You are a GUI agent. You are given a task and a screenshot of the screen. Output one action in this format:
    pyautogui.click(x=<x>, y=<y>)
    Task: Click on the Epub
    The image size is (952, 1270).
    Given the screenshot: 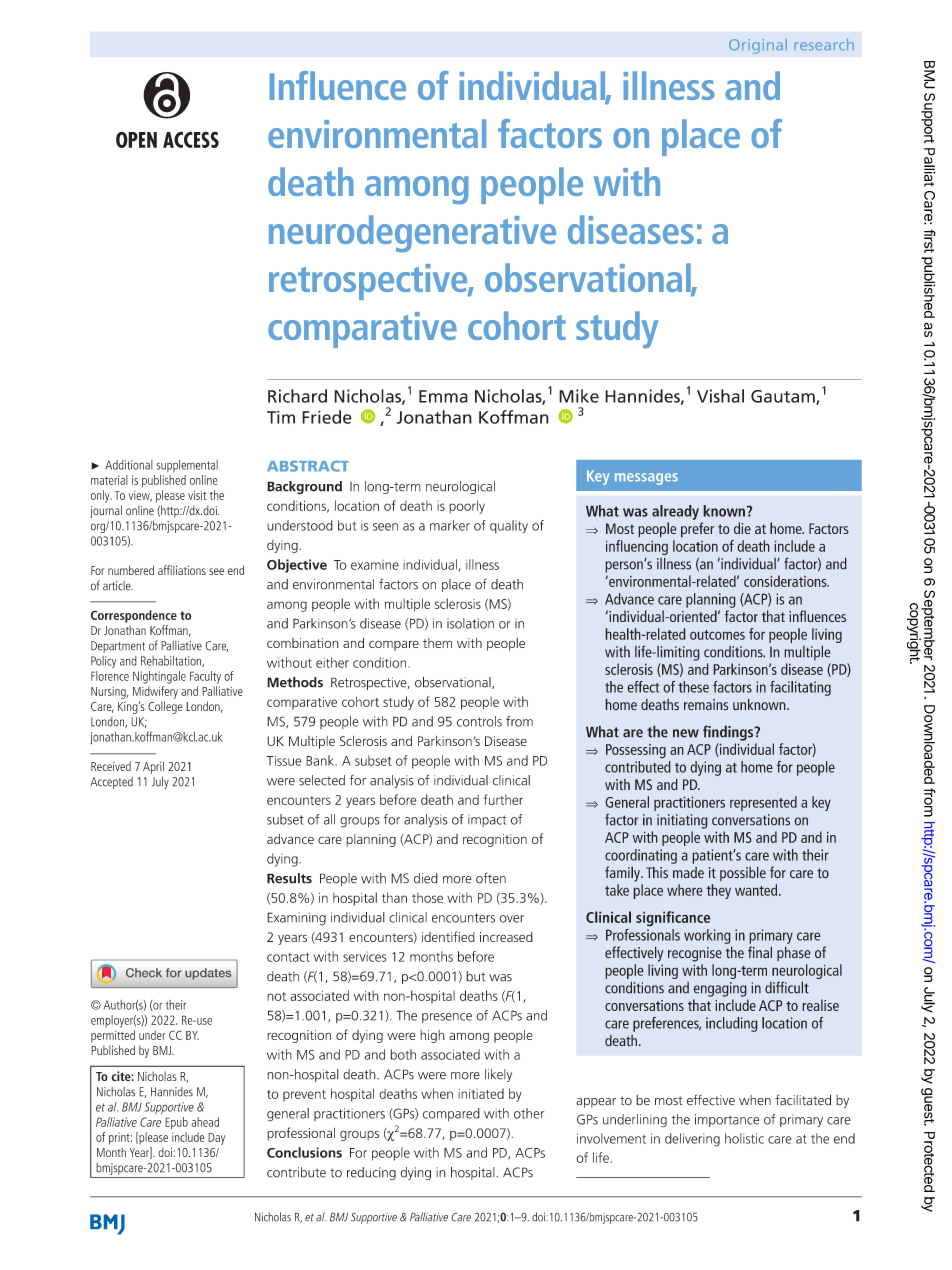 What is the action you would take?
    pyautogui.click(x=176, y=1123)
